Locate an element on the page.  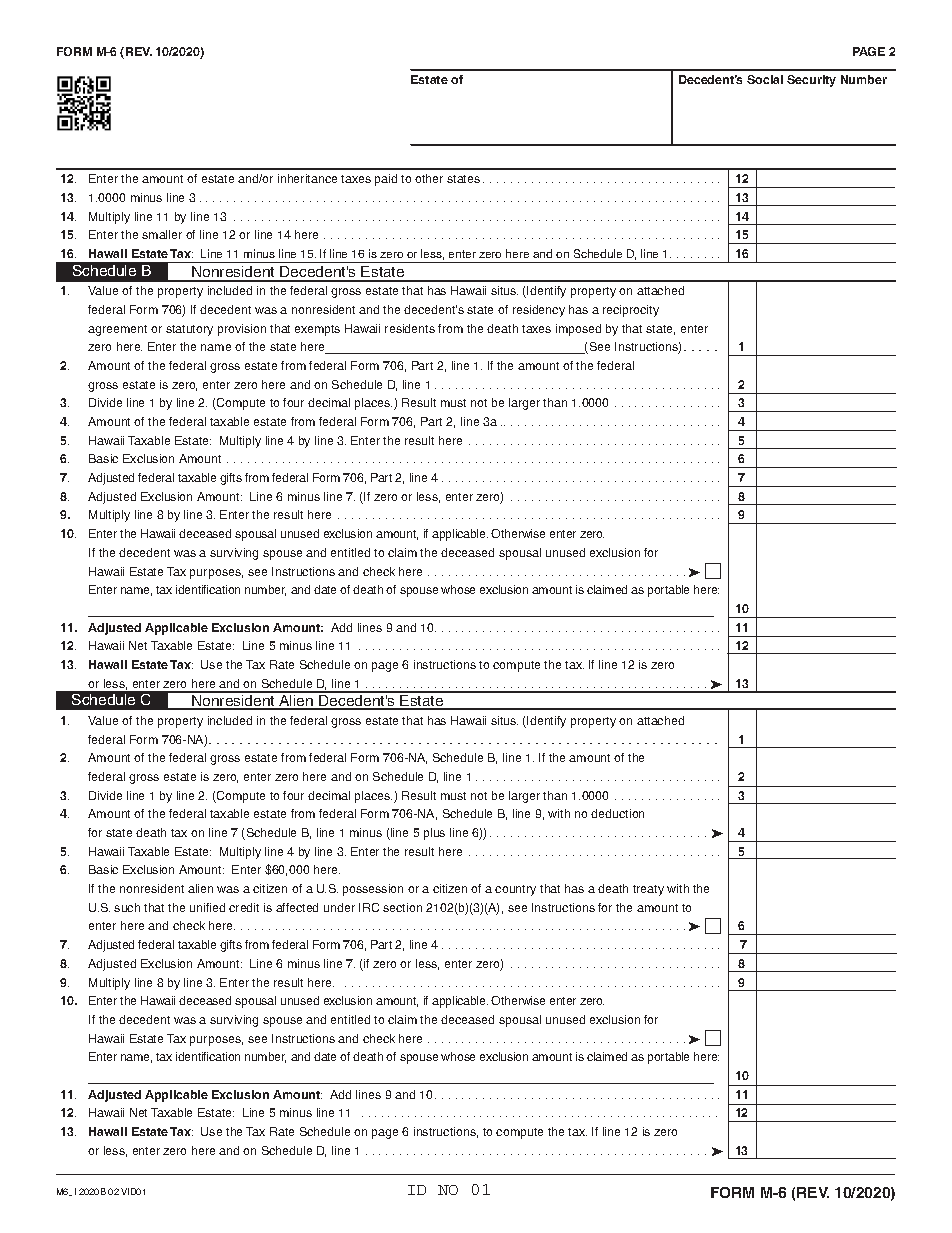
Social is located at coordinates (765, 79).
